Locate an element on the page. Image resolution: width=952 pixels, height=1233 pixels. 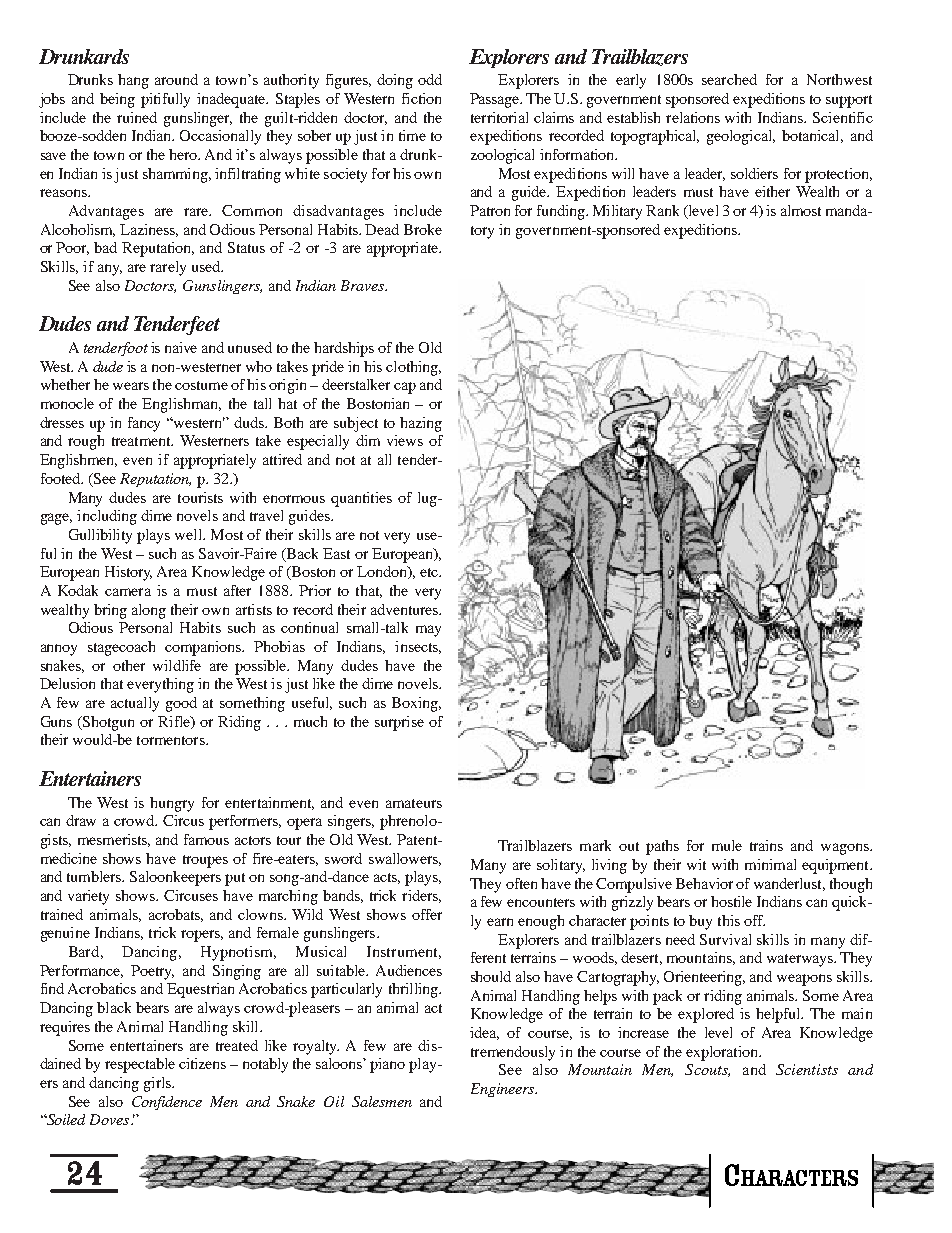
Engineers is located at coordinates (503, 1090).
